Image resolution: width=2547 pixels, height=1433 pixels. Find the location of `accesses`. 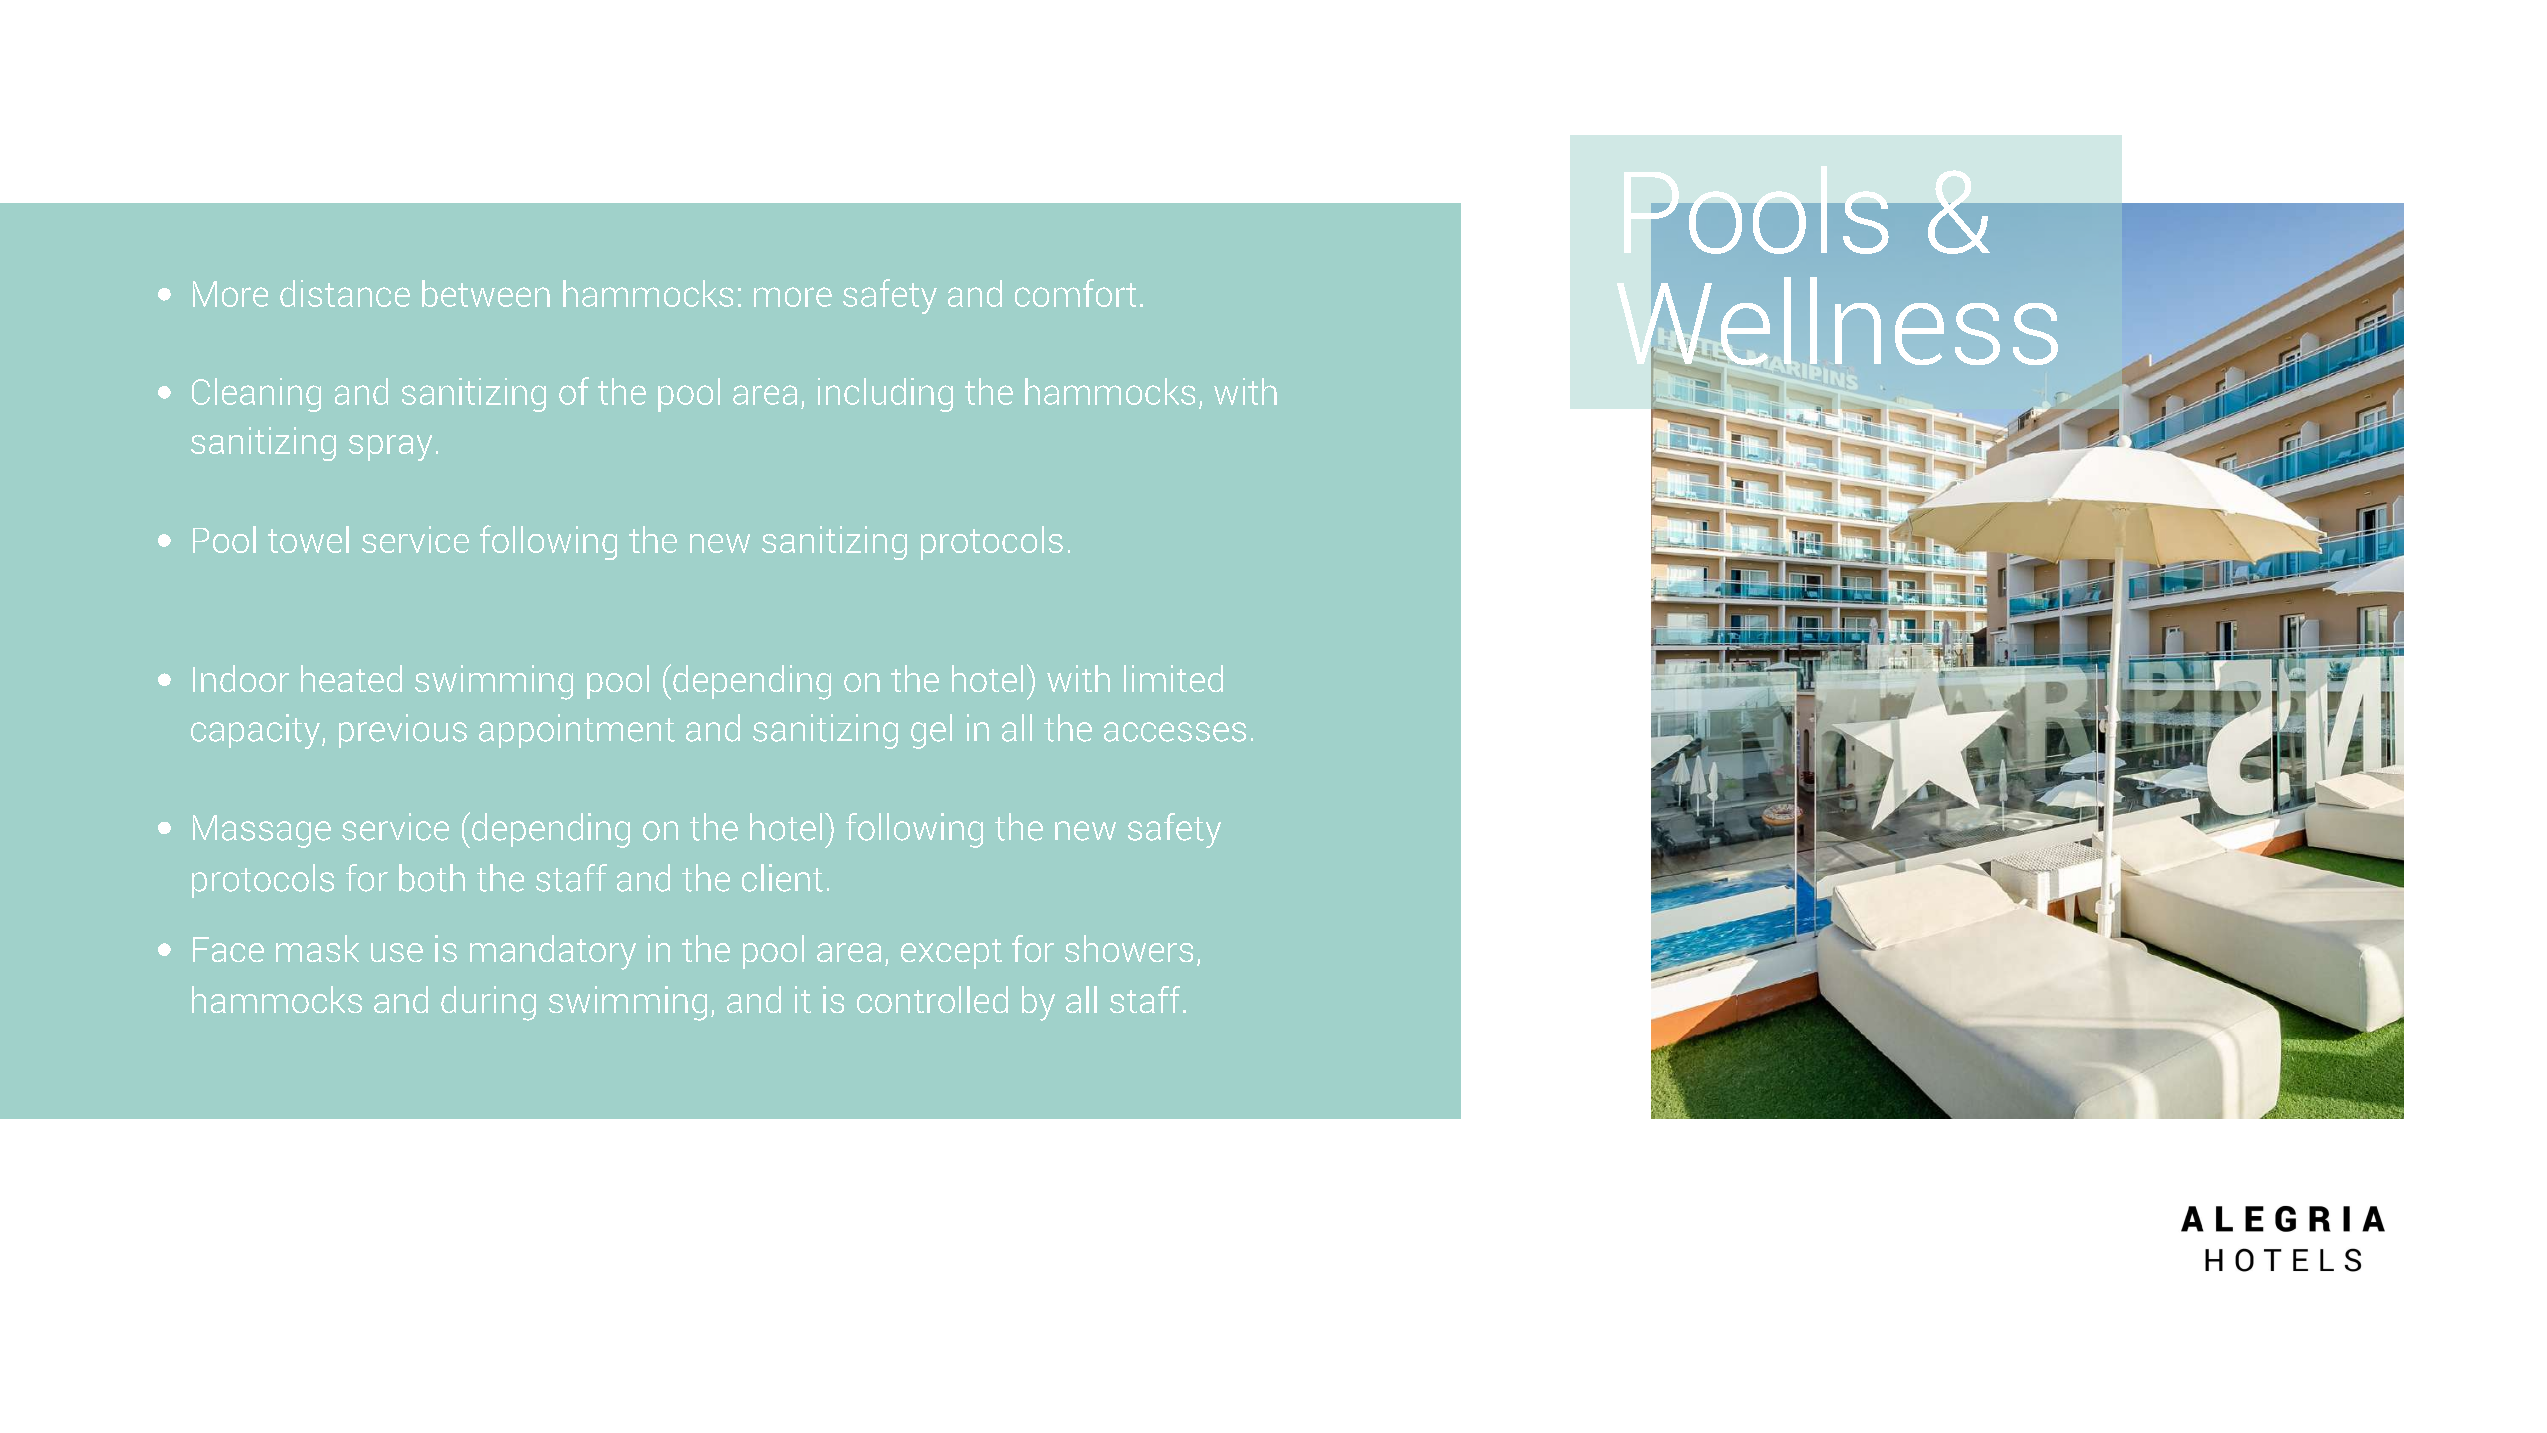

accesses is located at coordinates (1175, 732).
